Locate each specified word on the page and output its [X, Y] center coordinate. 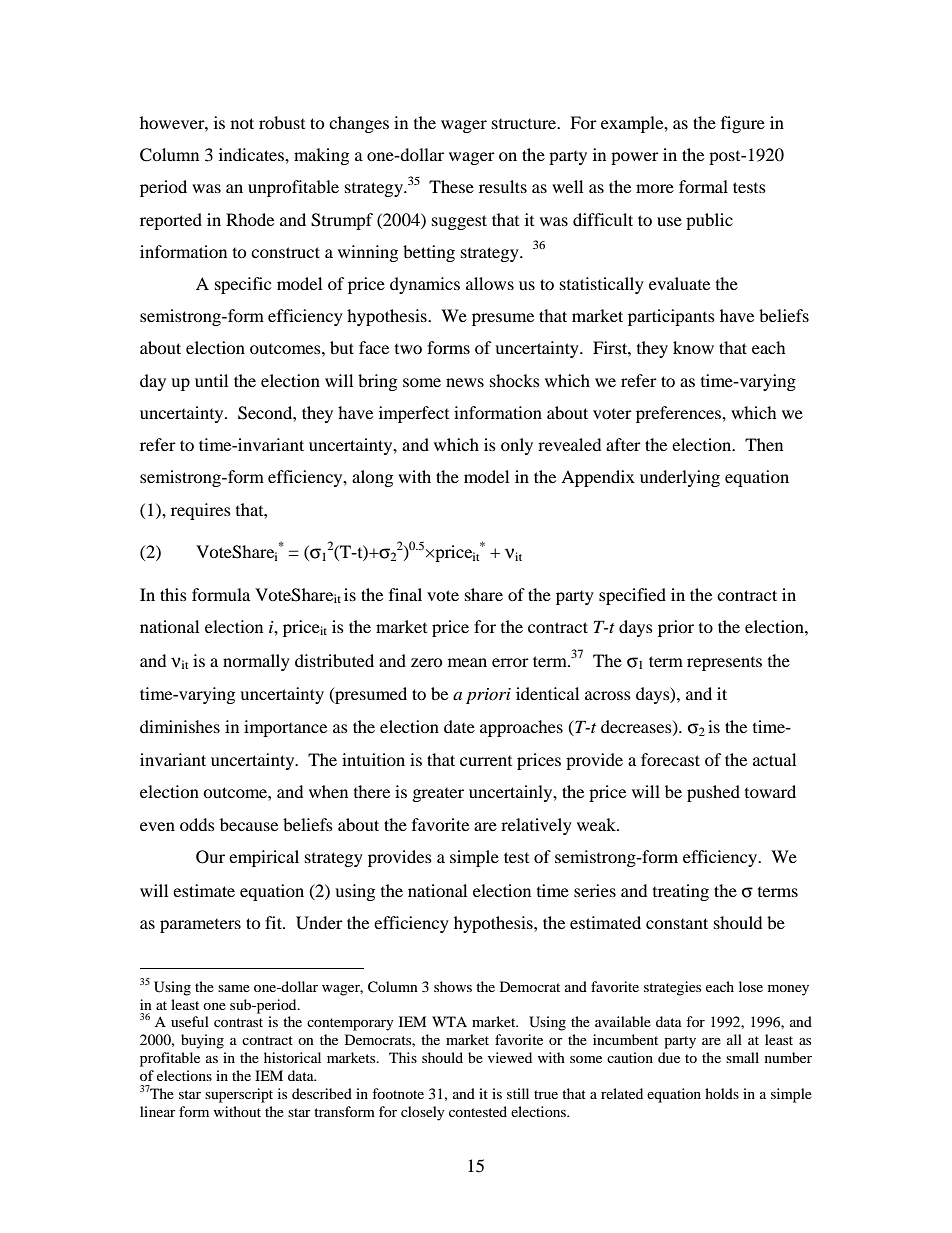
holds [722, 1093]
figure [743, 124]
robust [282, 122]
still [518, 1093]
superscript [239, 1095]
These [451, 186]
